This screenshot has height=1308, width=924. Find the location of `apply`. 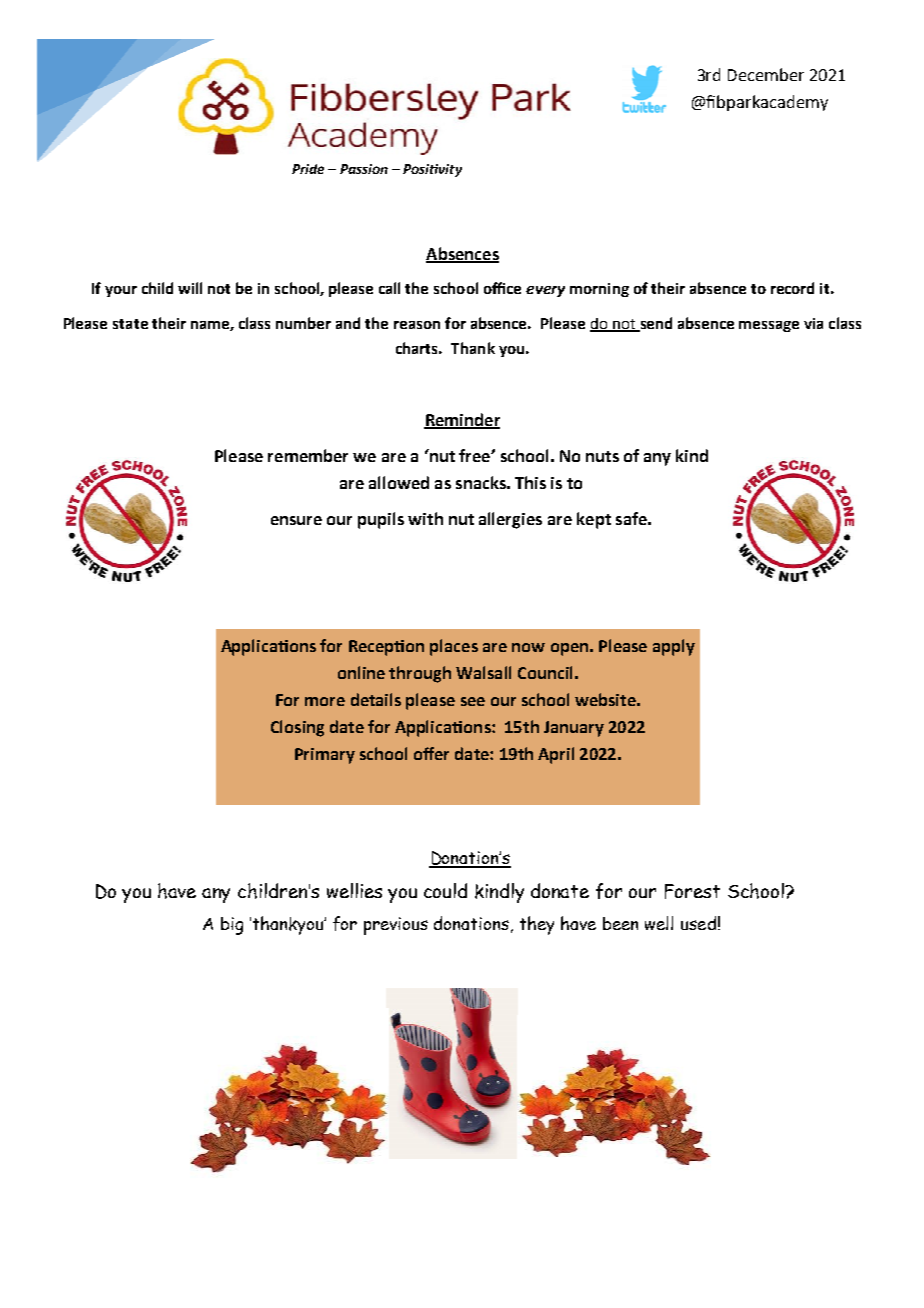

apply is located at coordinates (674, 647).
